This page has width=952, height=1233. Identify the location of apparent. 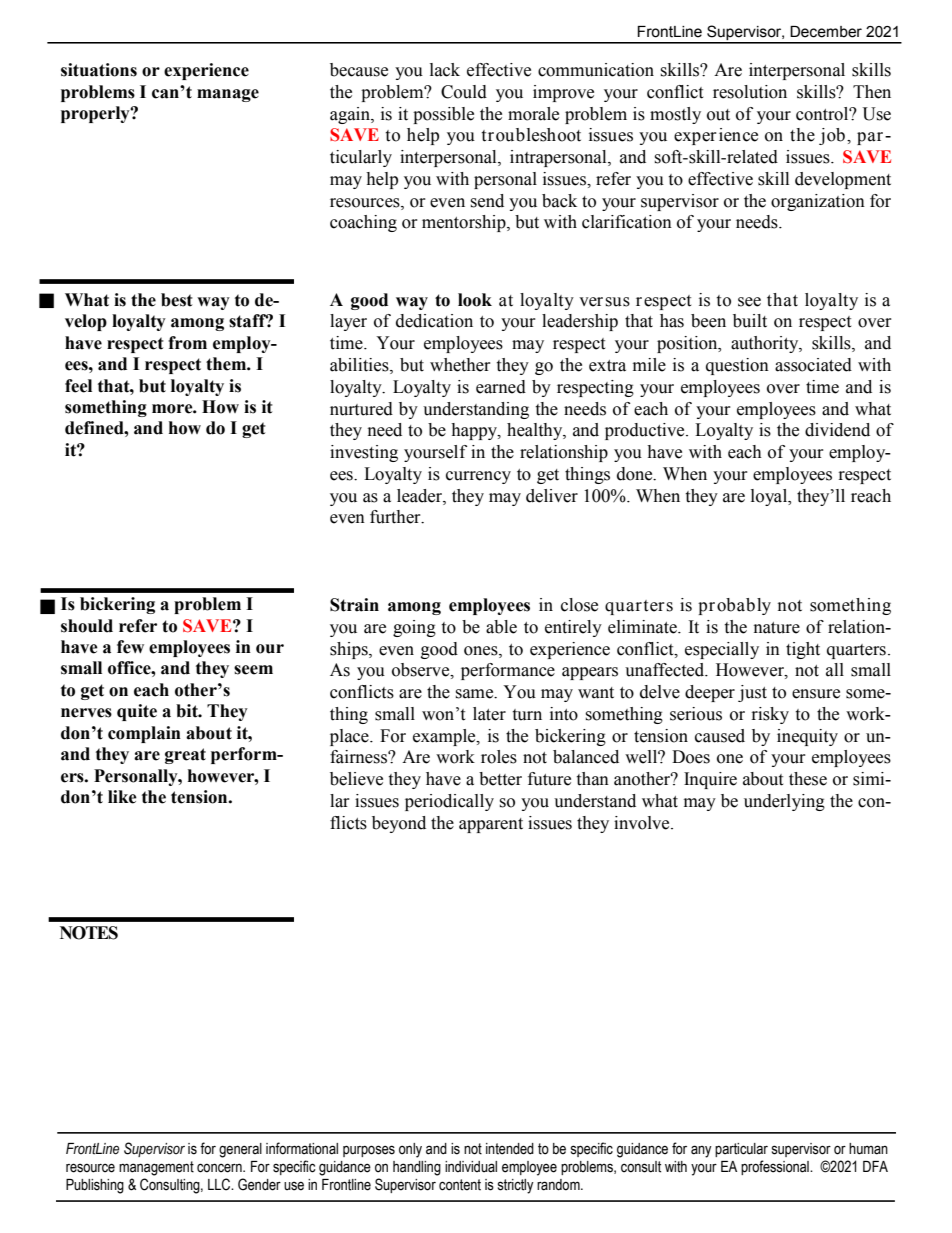
(491, 825).
